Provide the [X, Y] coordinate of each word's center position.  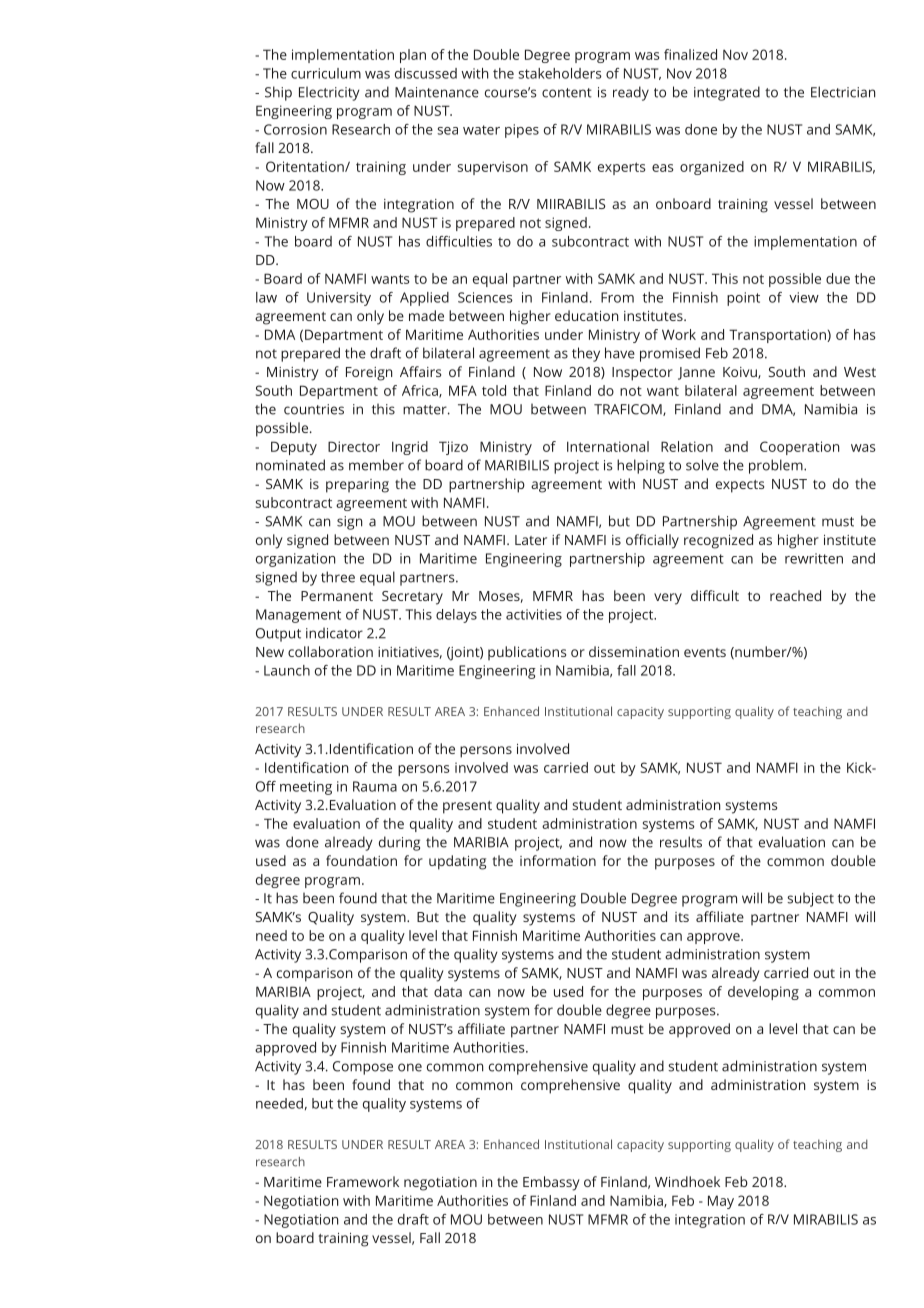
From [617, 297]
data [448, 991]
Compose [363, 1068]
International [608, 446]
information [558, 860]
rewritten [814, 558]
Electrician [843, 92]
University [339, 299]
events [705, 652]
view [804, 297]
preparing [357, 486]
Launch [287, 670]
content [567, 93]
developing [763, 993]
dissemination [634, 651]
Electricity [329, 93]
